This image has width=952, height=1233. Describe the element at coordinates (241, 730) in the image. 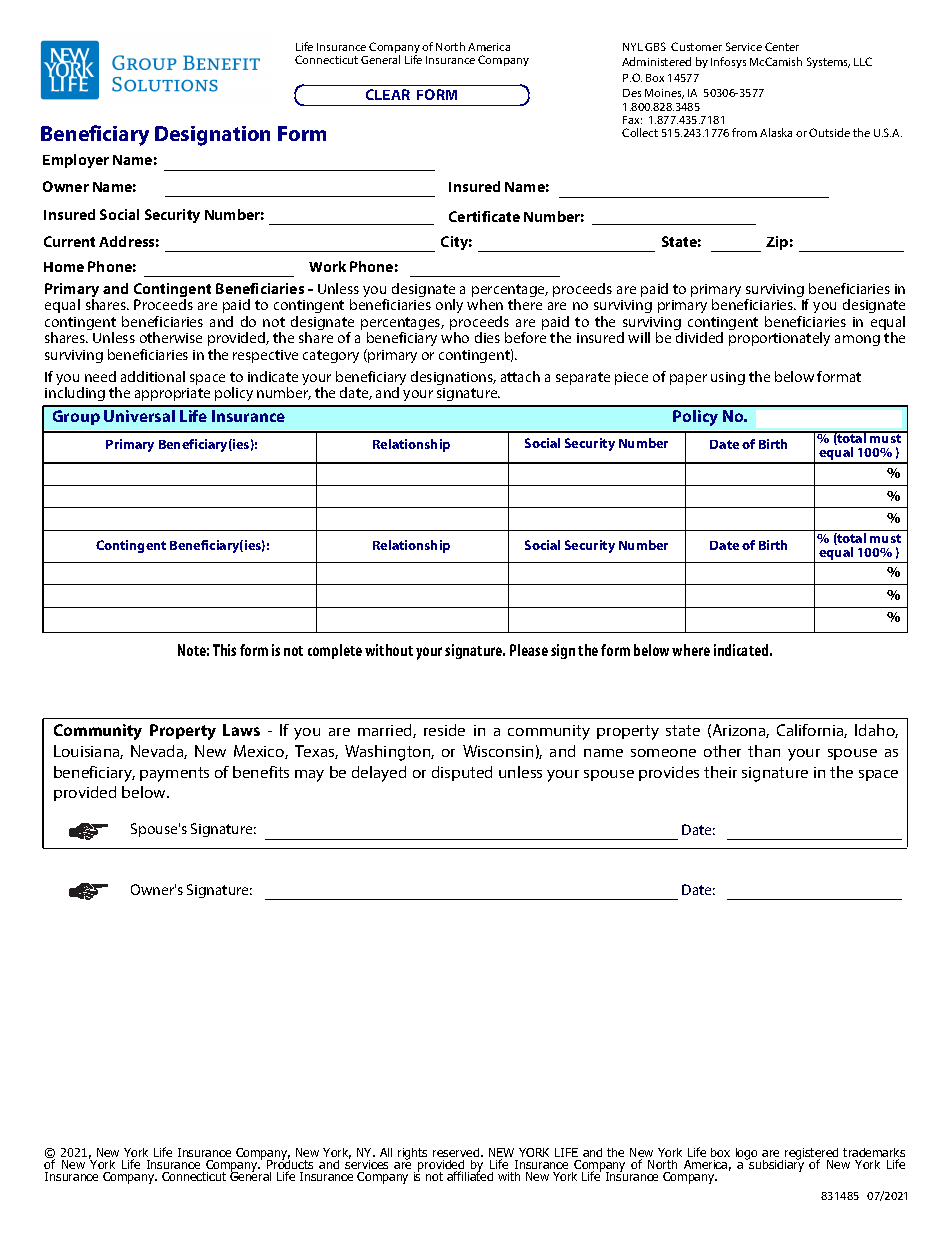

I see `Laws` at that location.
